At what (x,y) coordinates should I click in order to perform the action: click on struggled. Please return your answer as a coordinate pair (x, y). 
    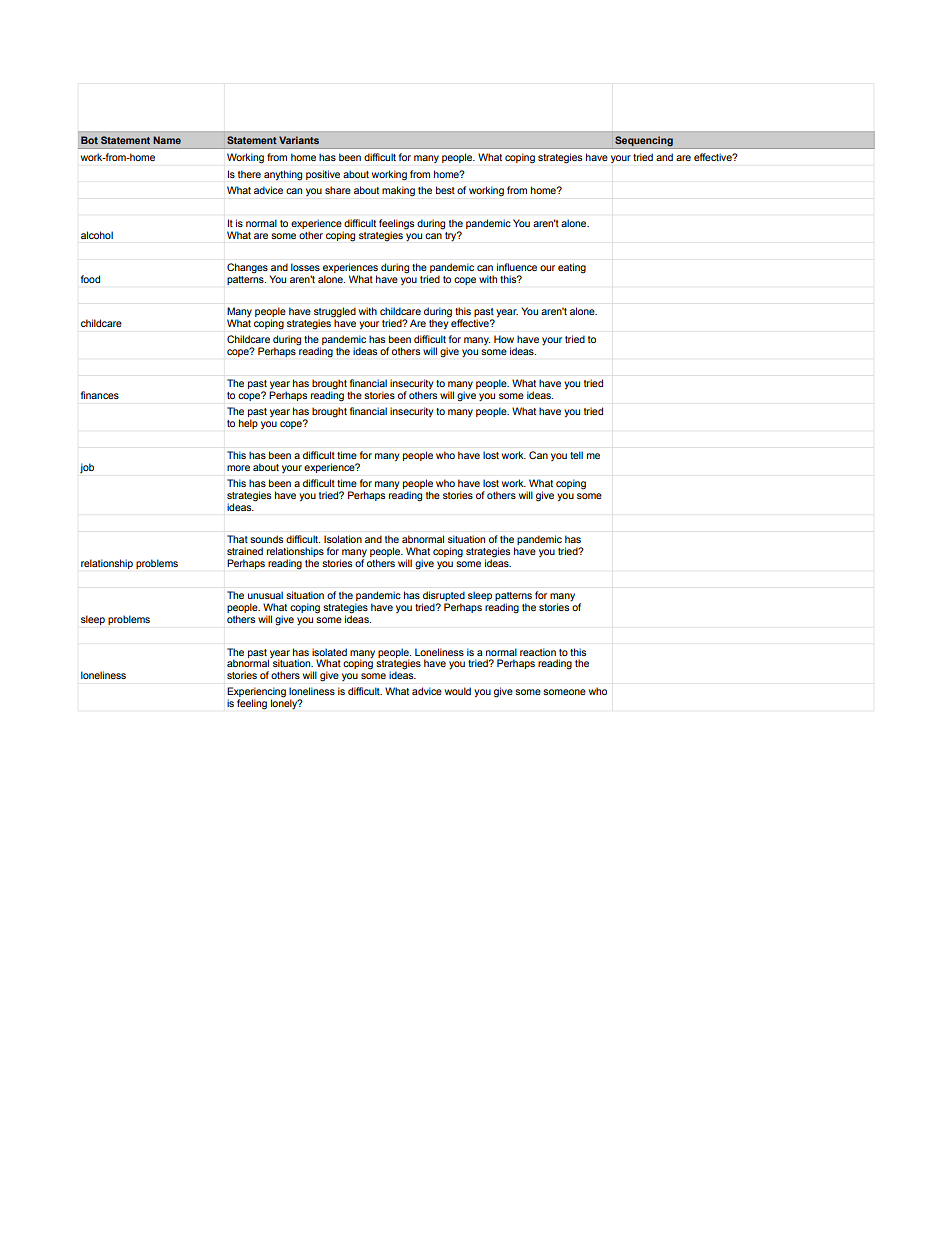
    Looking at the image, I should click on (335, 313).
